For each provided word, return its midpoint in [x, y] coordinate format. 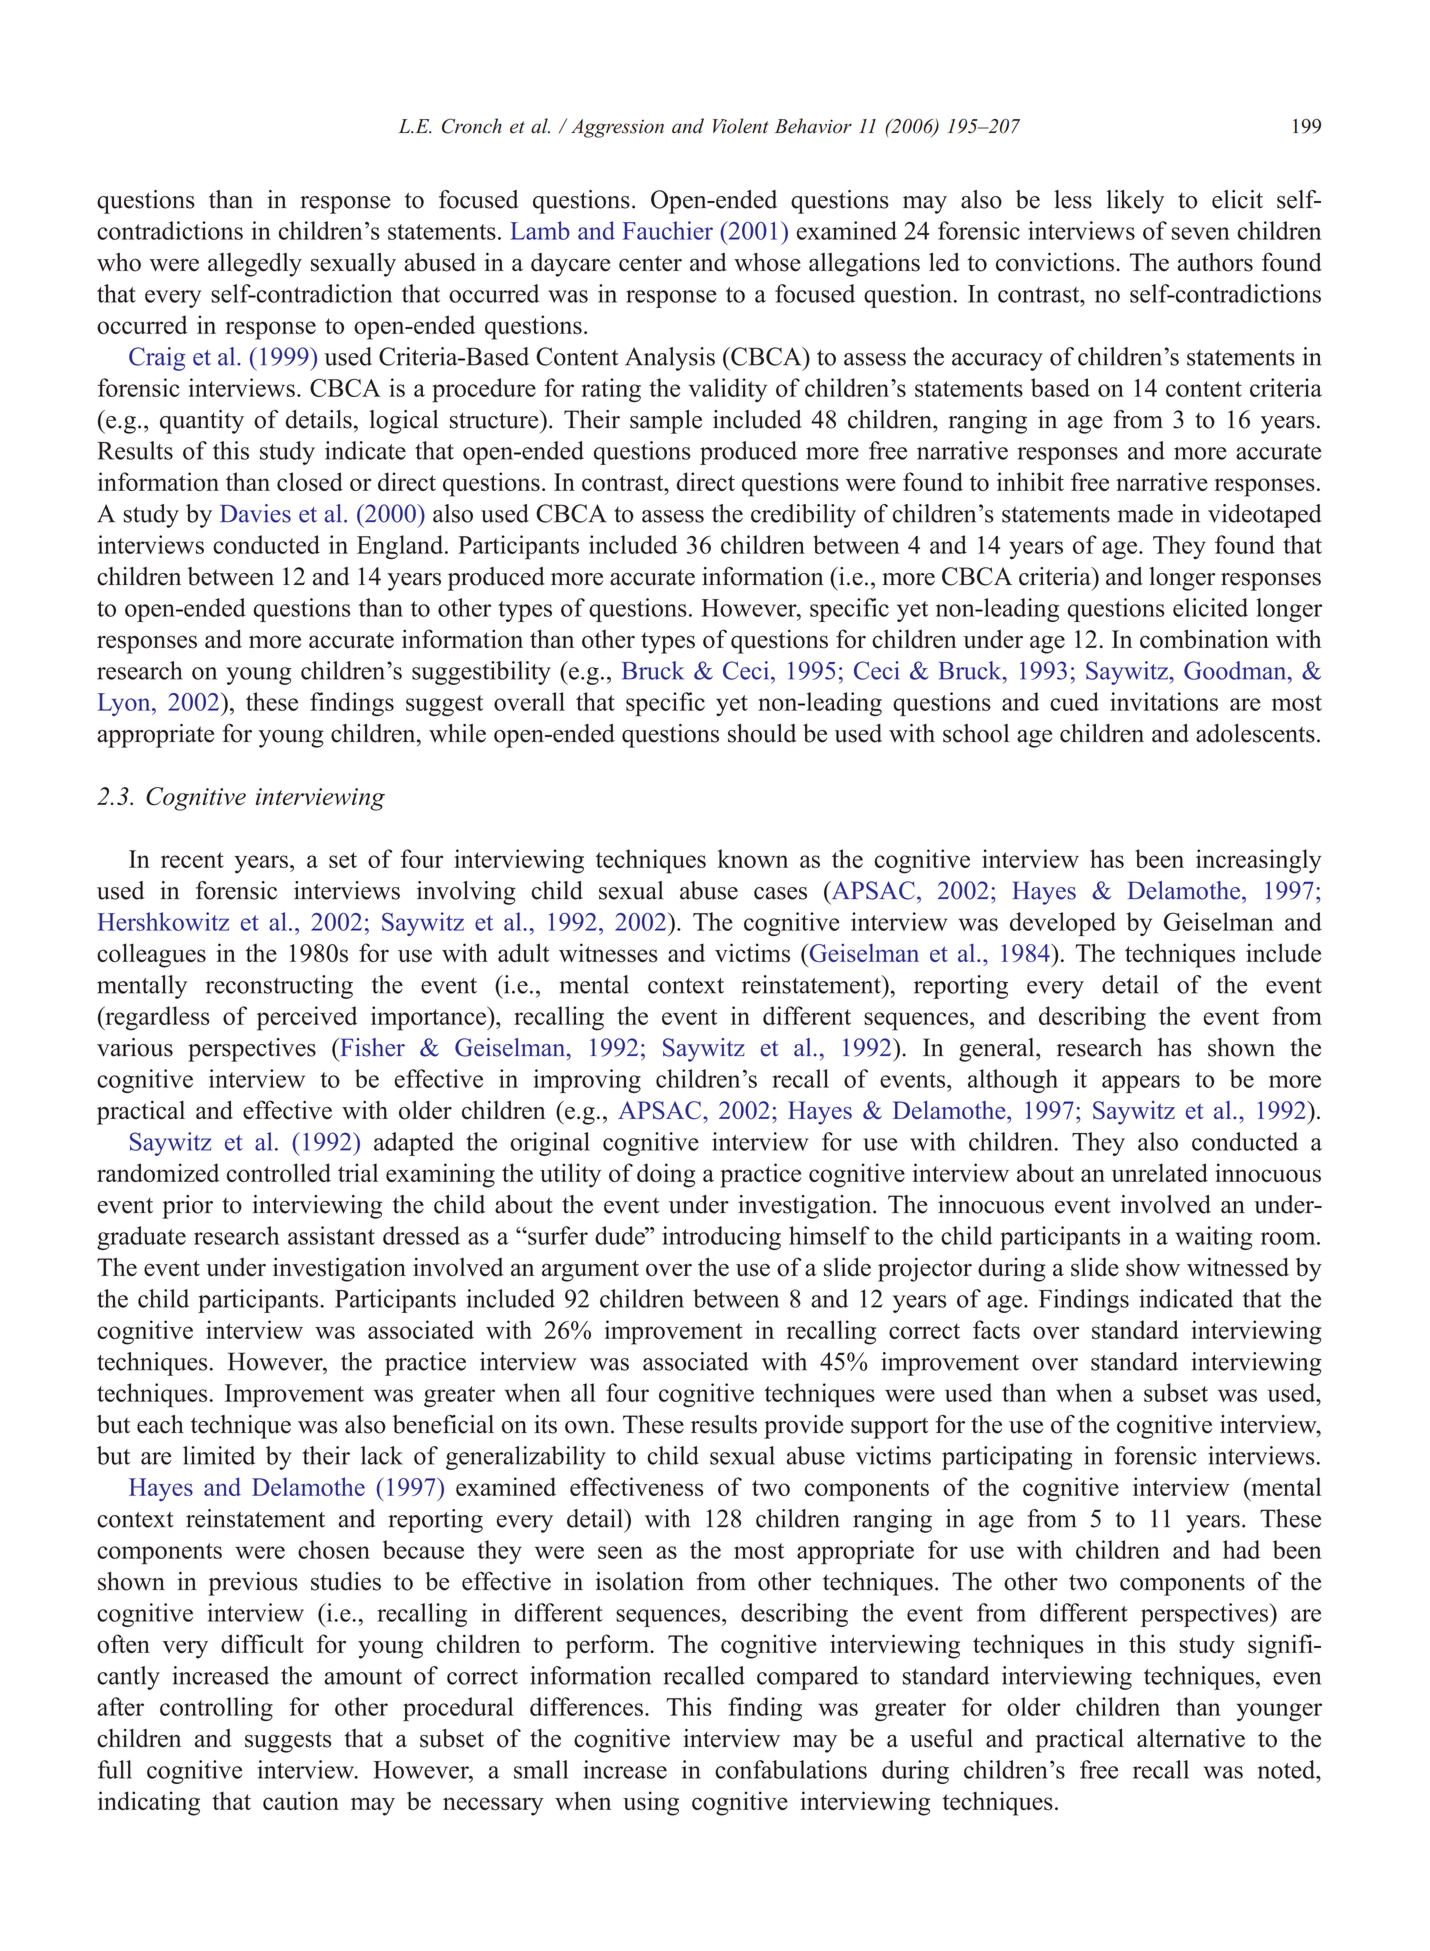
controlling [216, 1709]
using [651, 1803]
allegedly [255, 264]
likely [1135, 202]
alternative [1191, 1738]
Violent [741, 126]
